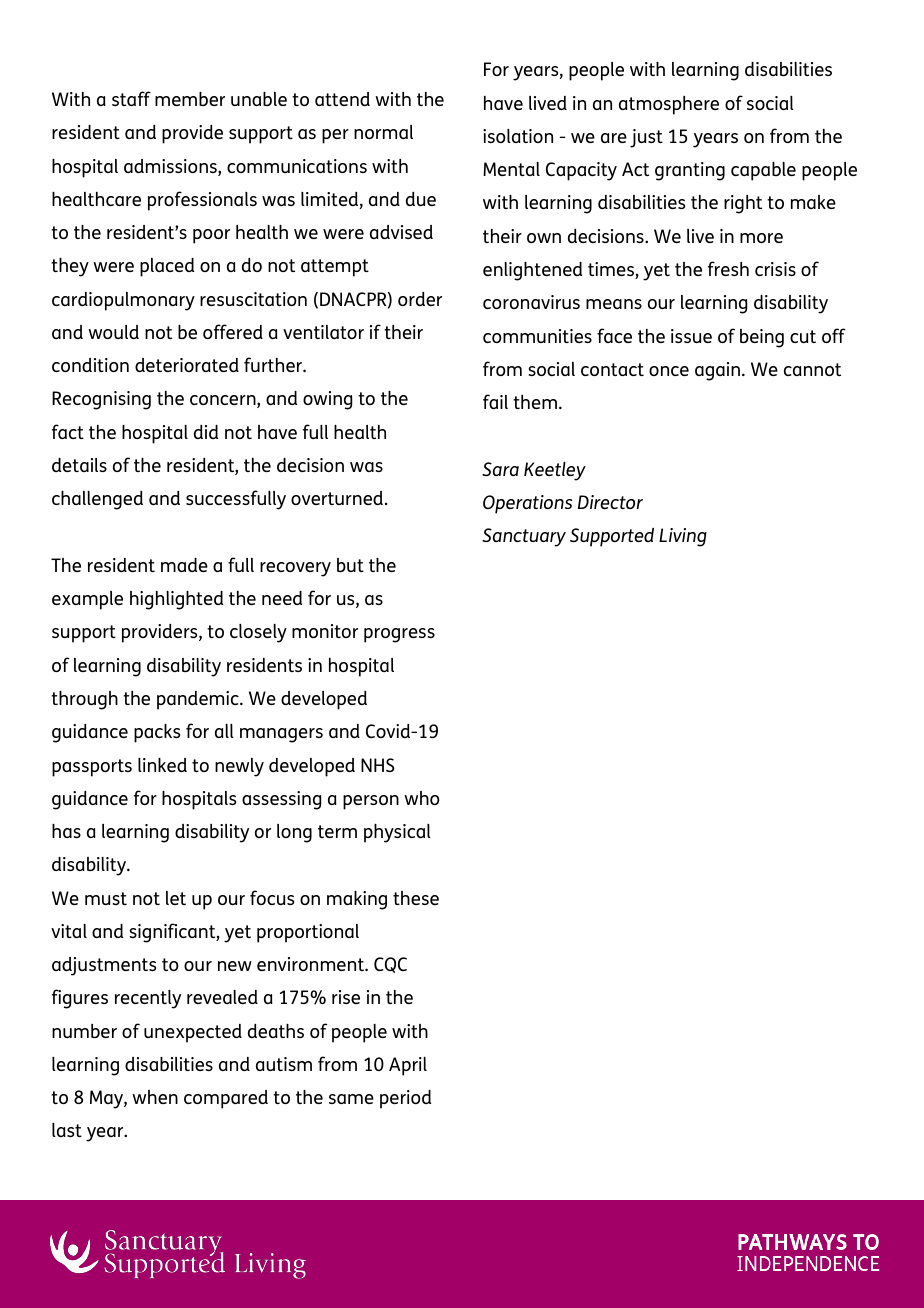  Describe the element at coordinates (206, 432) in the page. I see `did` at that location.
